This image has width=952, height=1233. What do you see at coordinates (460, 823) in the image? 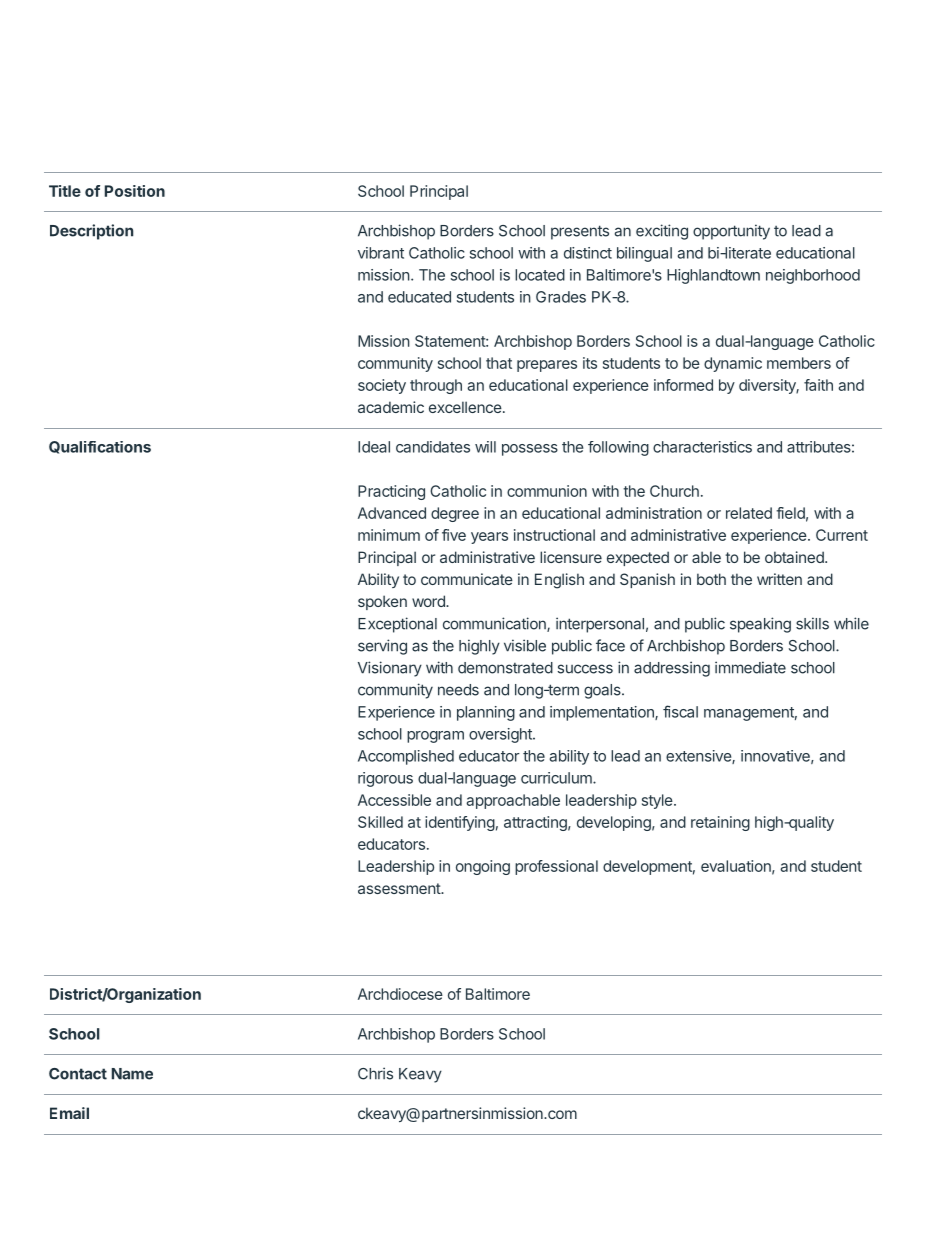
I see `identifying` at bounding box center [460, 823].
